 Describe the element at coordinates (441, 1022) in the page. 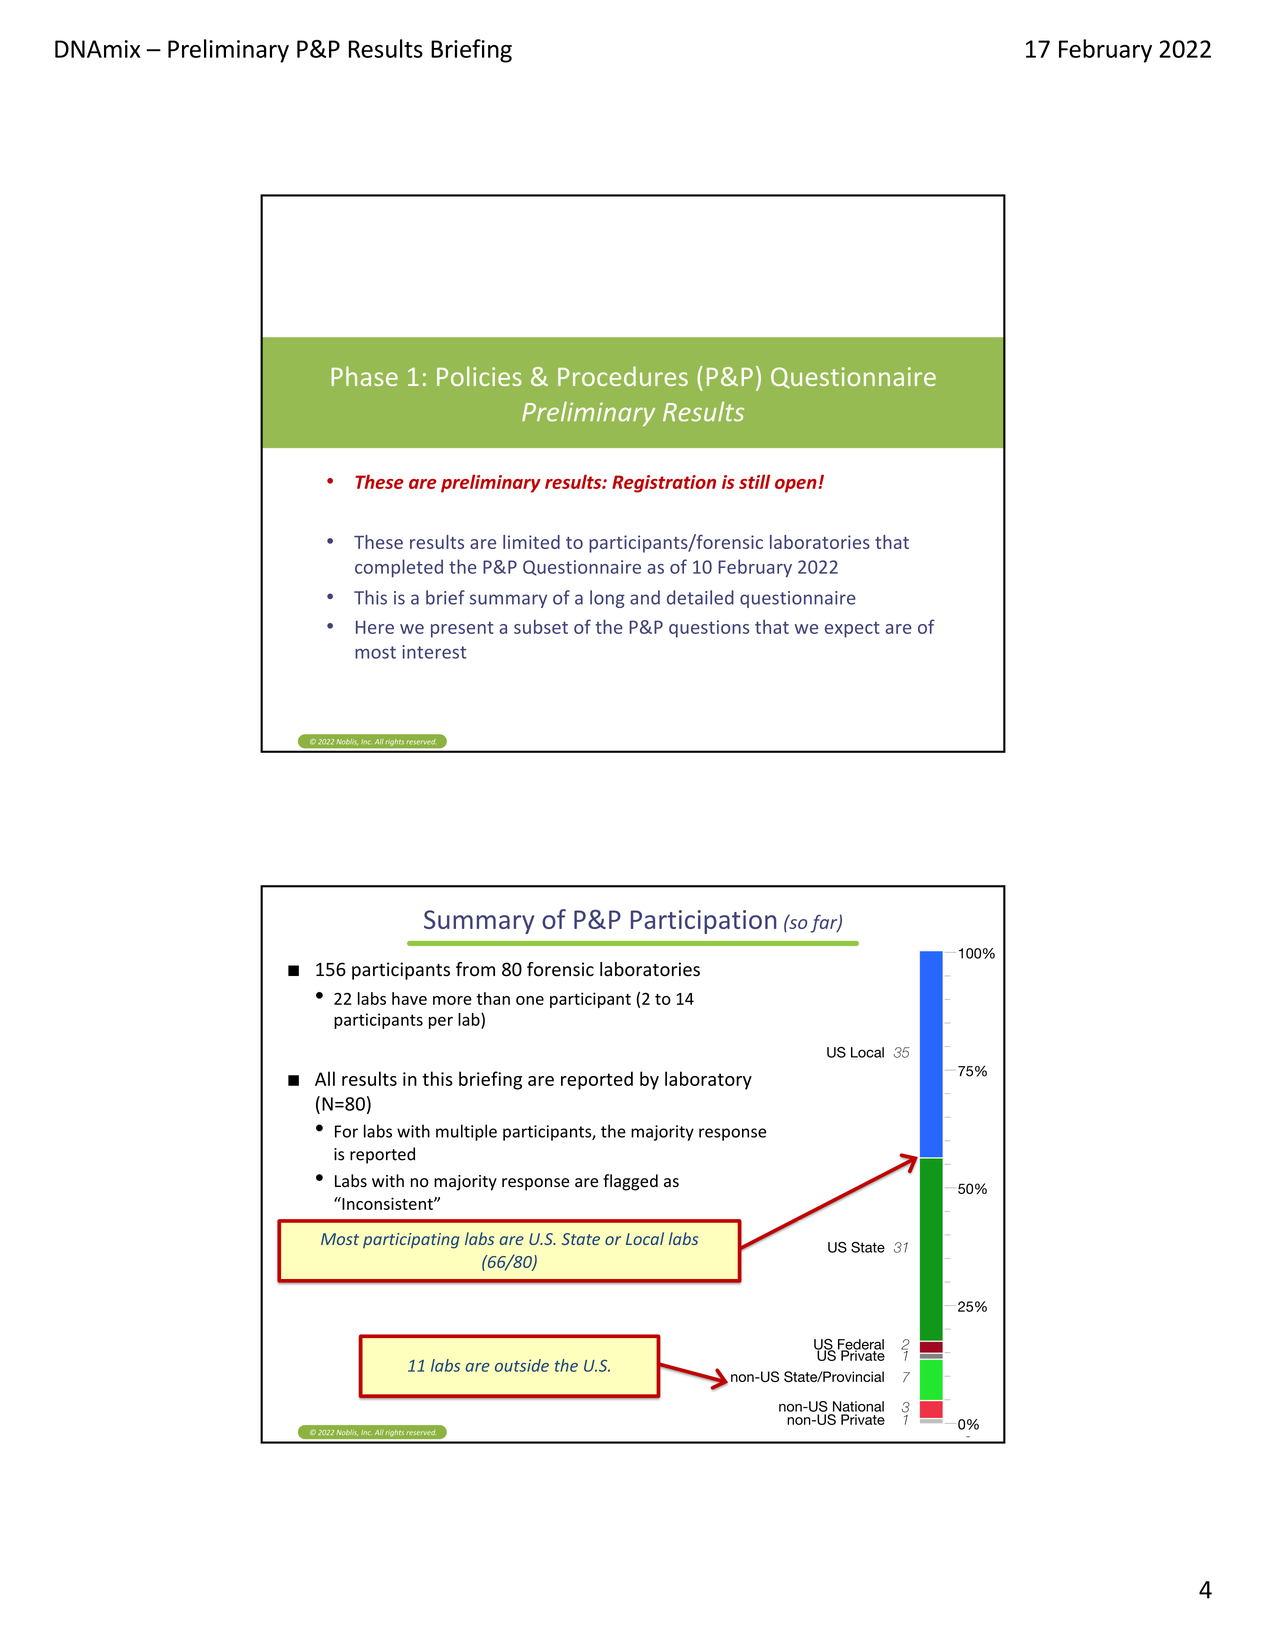

I see `per` at that location.
